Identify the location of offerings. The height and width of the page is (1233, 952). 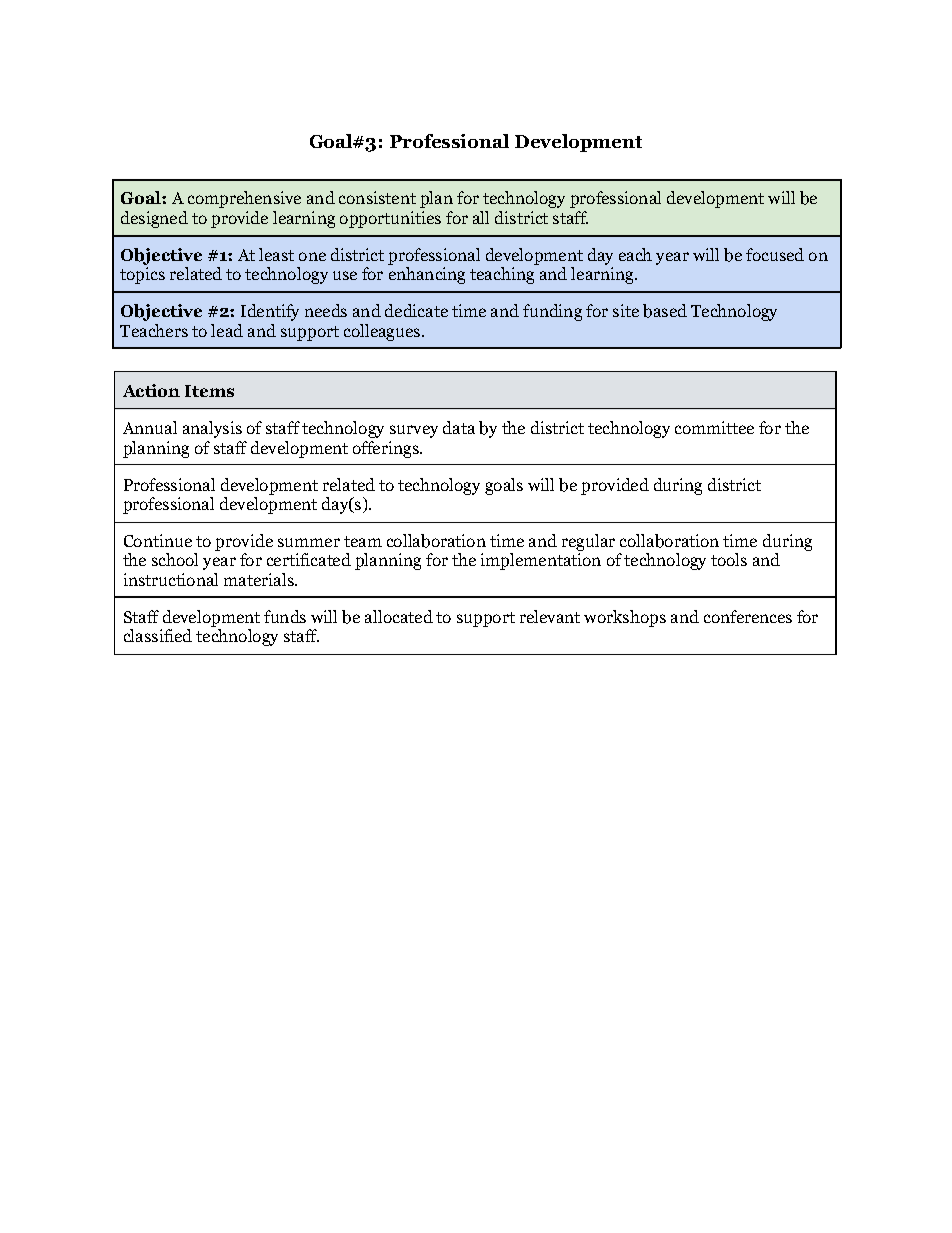
(387, 449).
